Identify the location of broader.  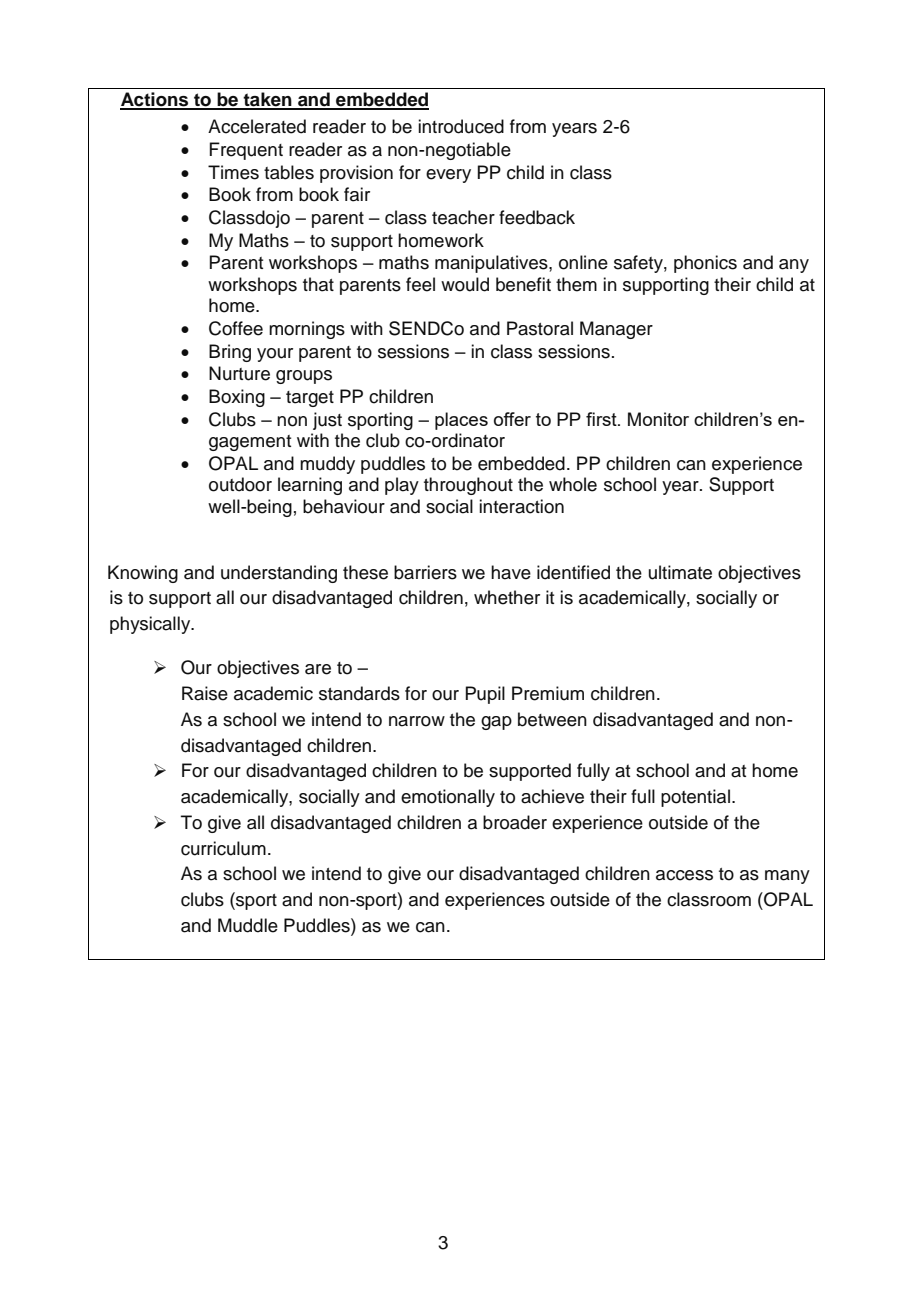
(515, 822).
